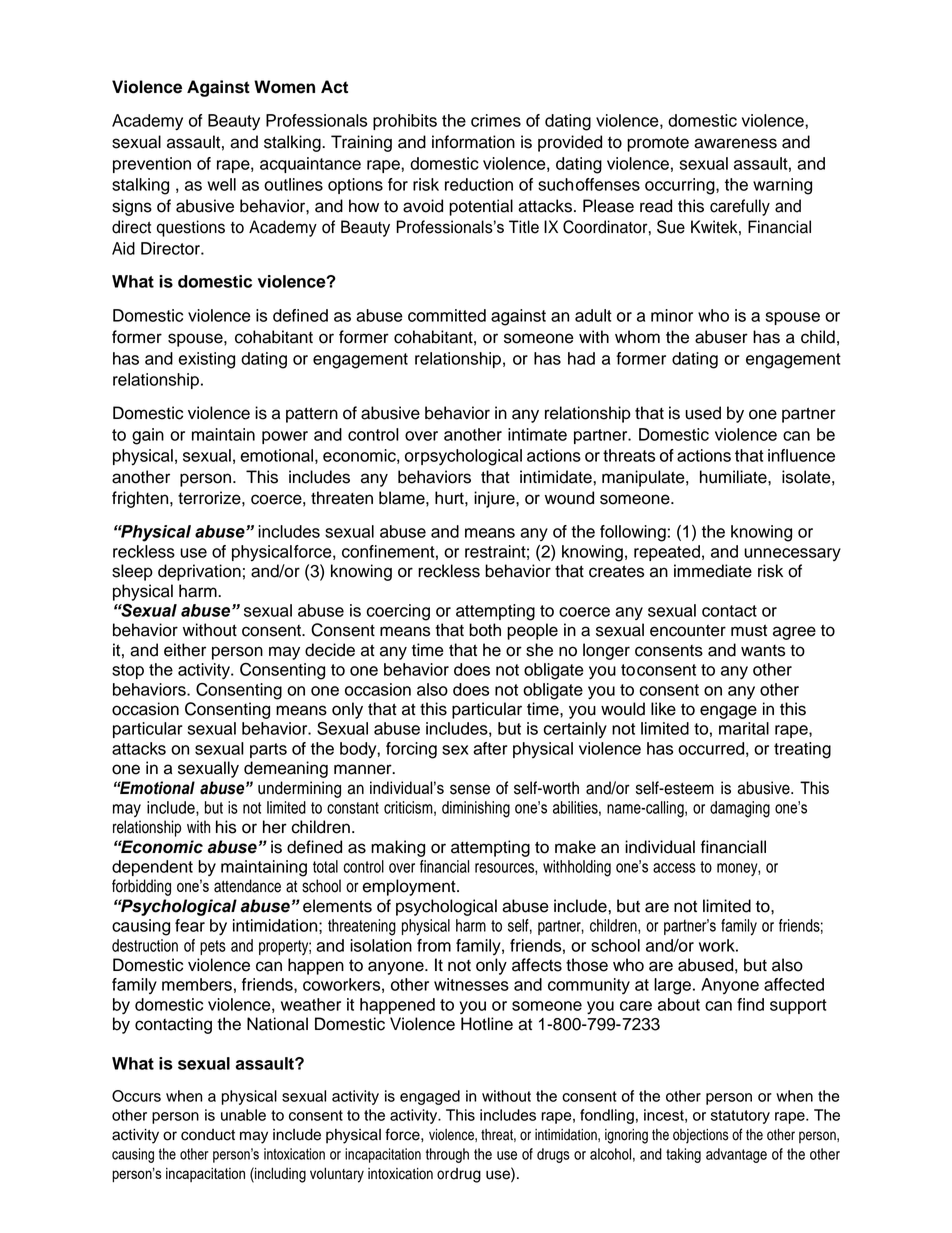  What do you see at coordinates (208, 1135) in the screenshot?
I see `conduct` at bounding box center [208, 1135].
